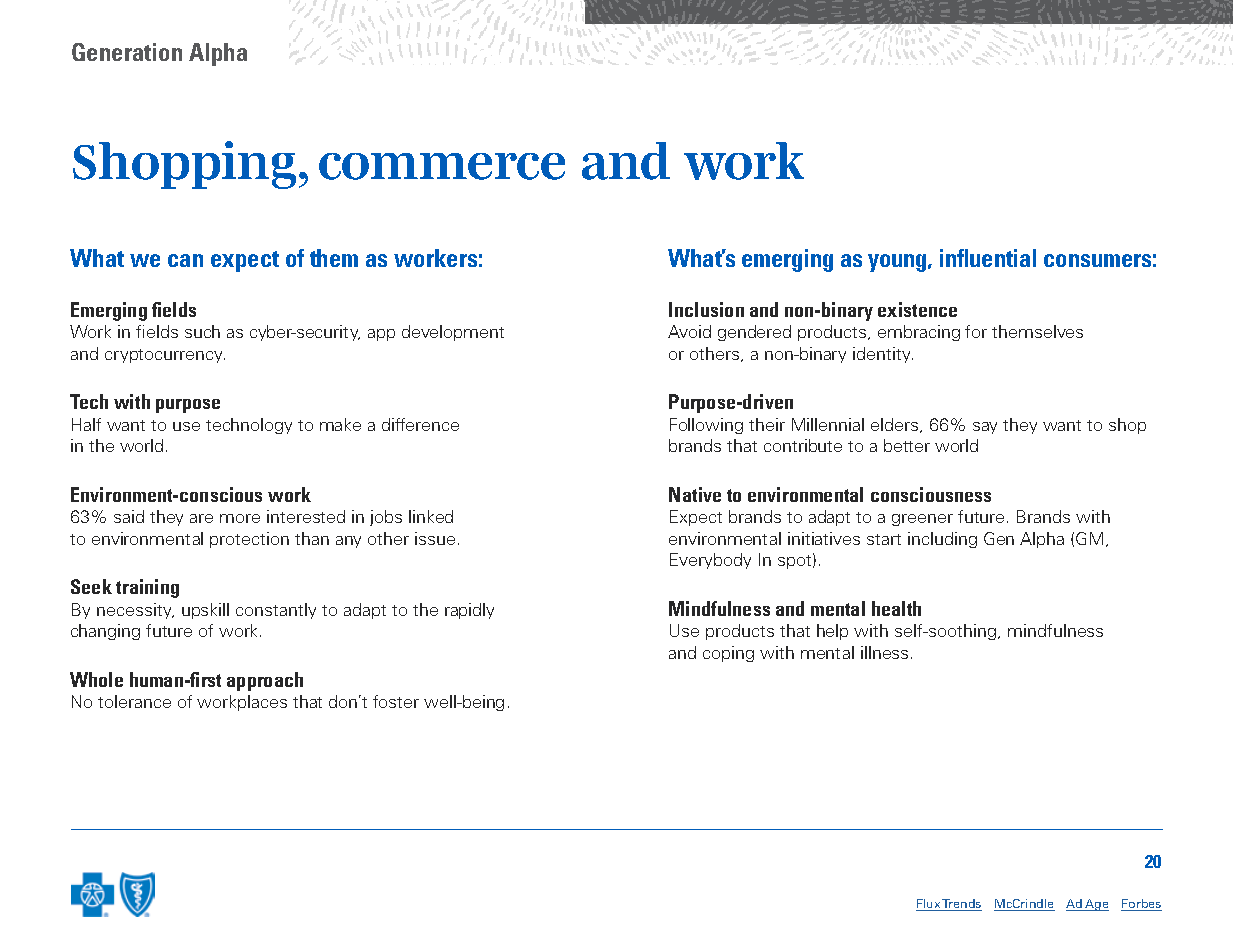 Image resolution: width=1233 pixels, height=952 pixels. I want to click on Avoid, so click(689, 331).
